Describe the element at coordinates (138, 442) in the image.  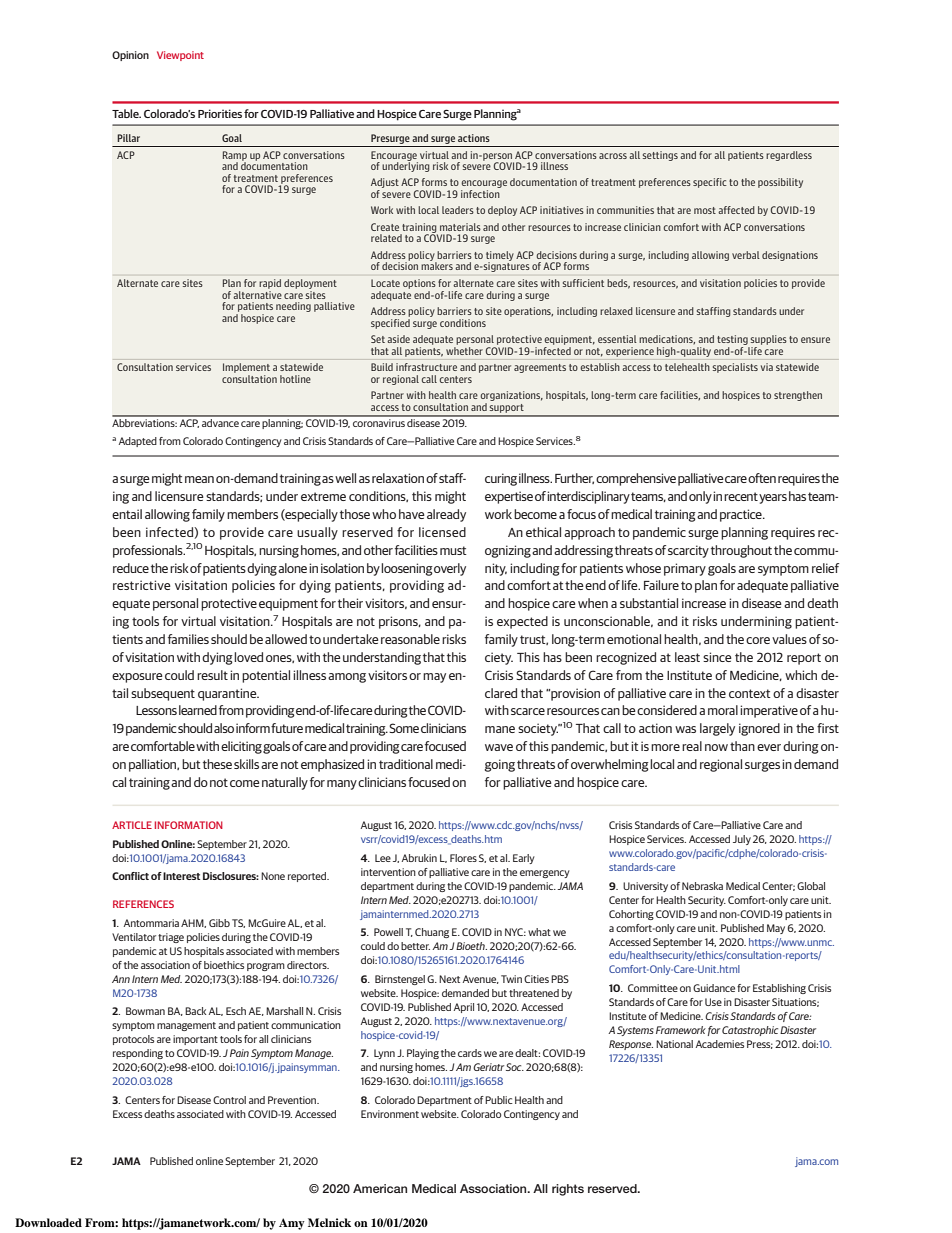
I see `Adapted` at that location.
